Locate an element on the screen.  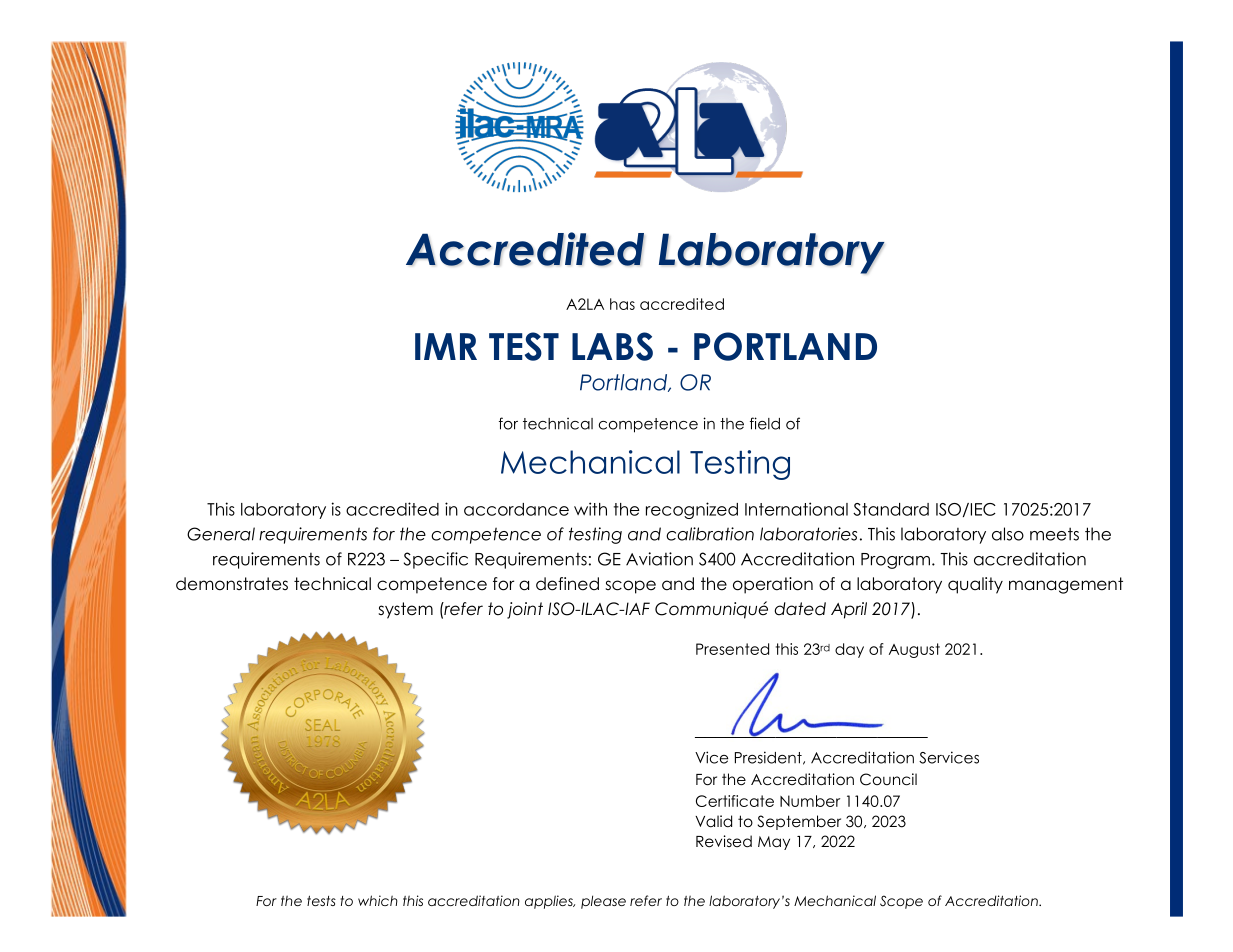
IMR is located at coordinates (446, 346).
